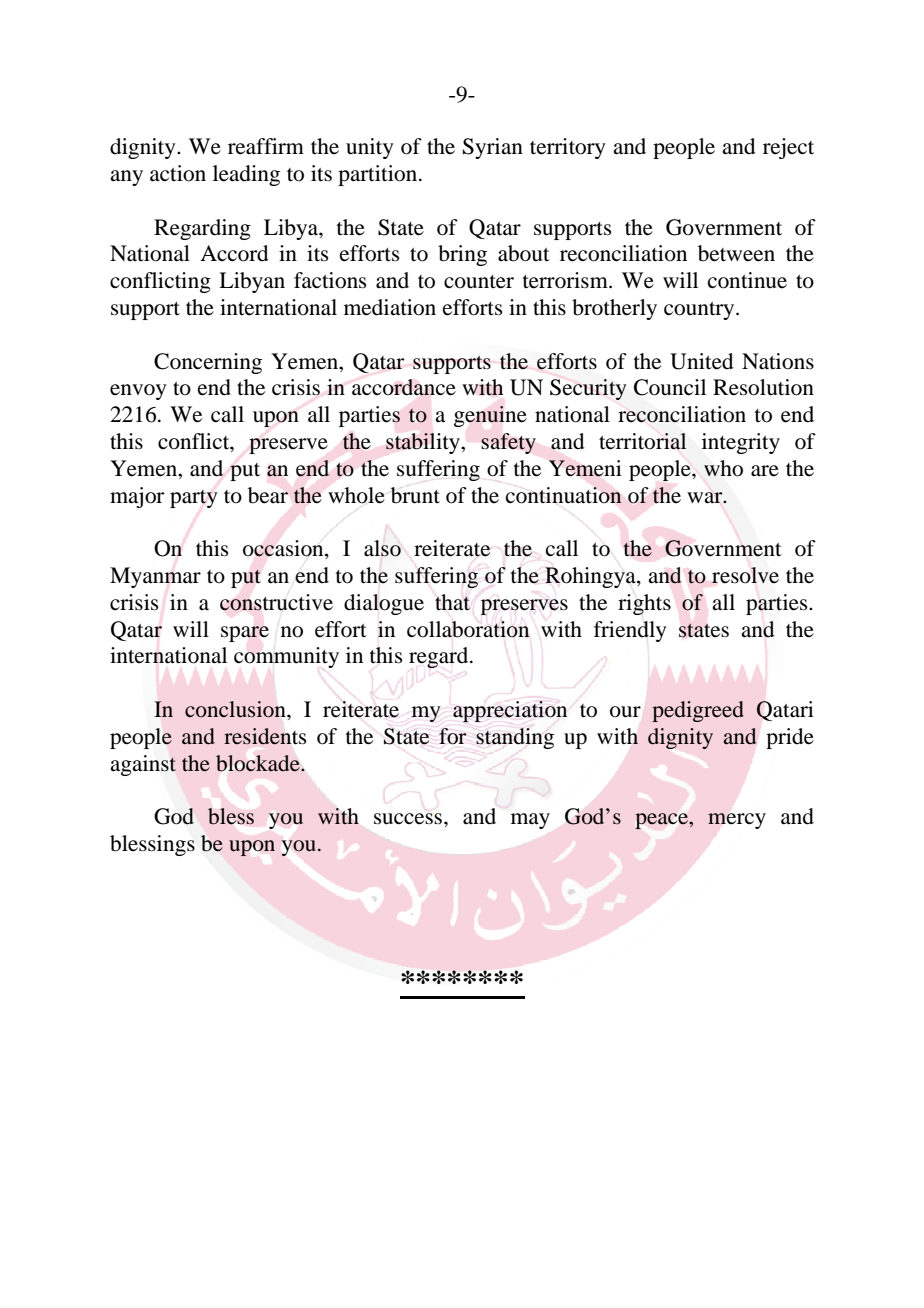 The height and width of the screenshot is (1308, 924). What do you see at coordinates (409, 819) in the screenshot?
I see `success` at bounding box center [409, 819].
